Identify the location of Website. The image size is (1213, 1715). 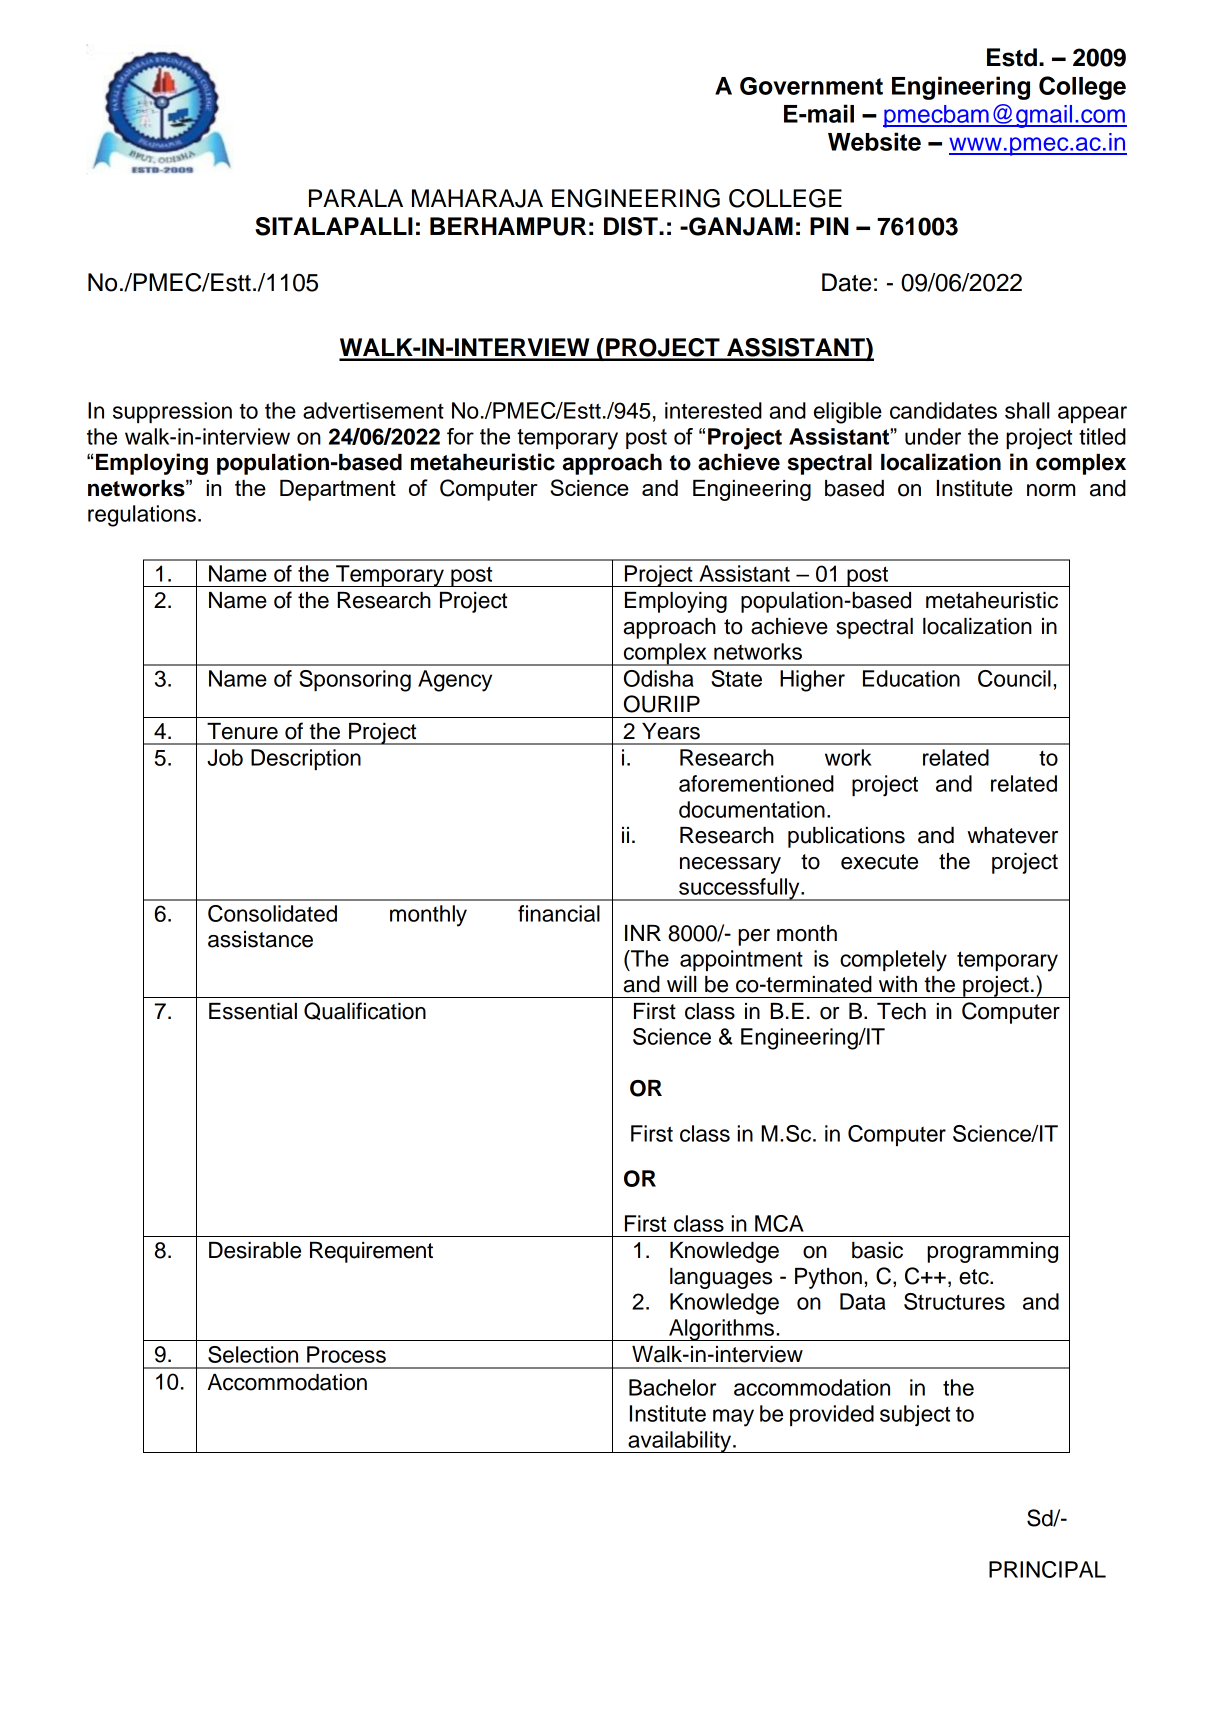
(874, 141).
